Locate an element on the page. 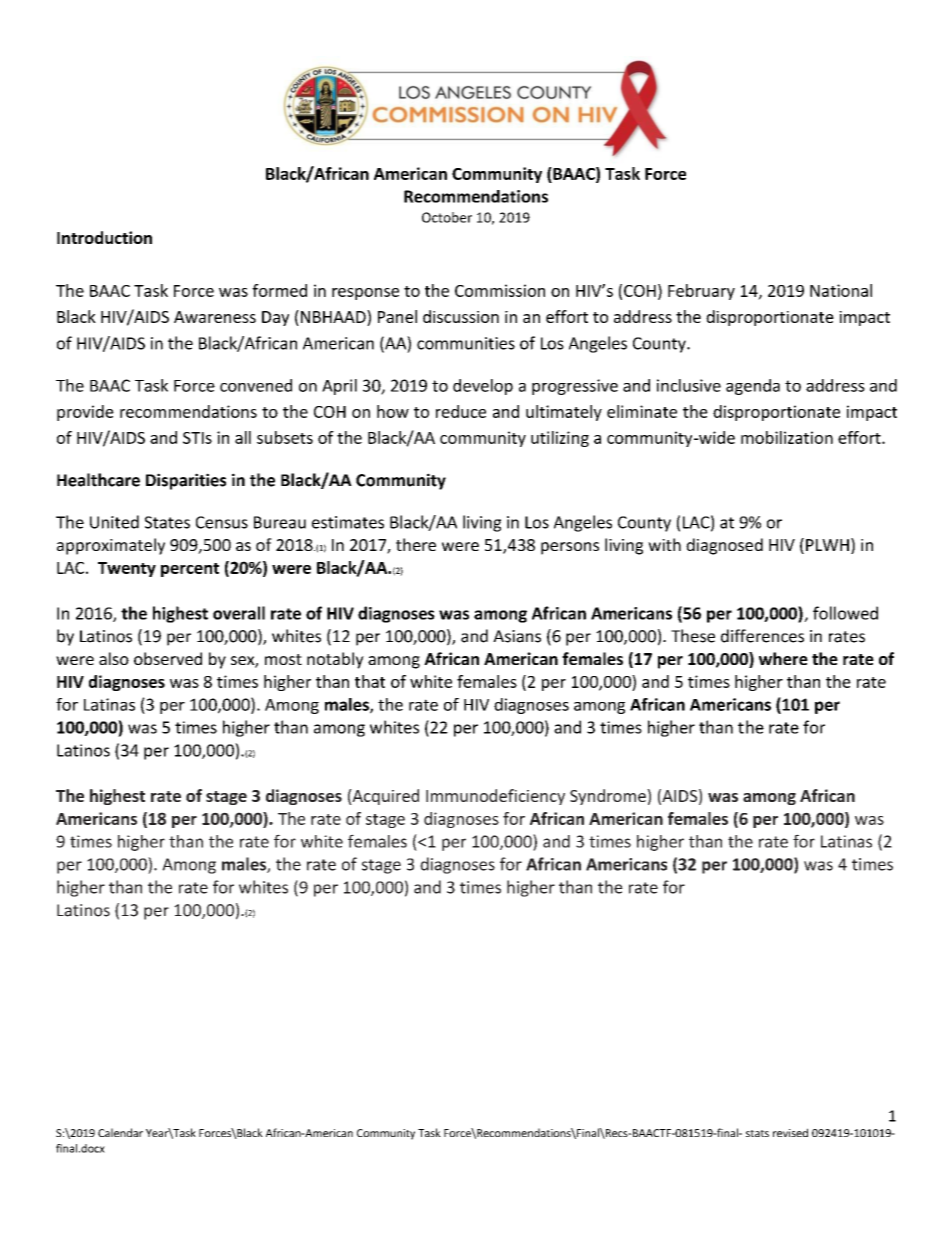 The image size is (952, 1233). Syndrome is located at coordinates (609, 797).
